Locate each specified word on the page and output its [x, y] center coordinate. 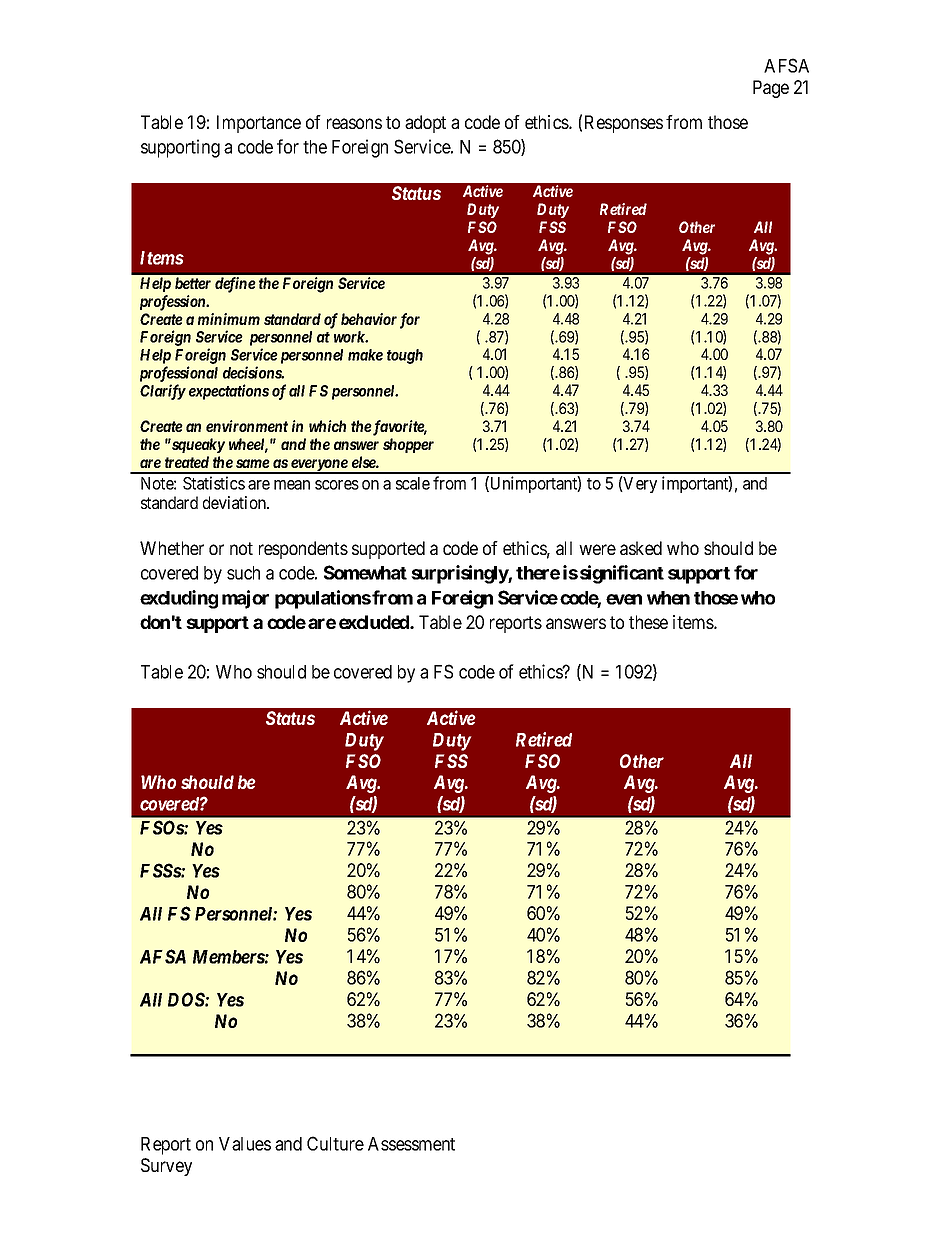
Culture [335, 1143]
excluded [375, 622]
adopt [425, 124]
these [648, 622]
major [245, 599]
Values [245, 1144]
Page [771, 89]
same [253, 463]
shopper [408, 445]
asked [641, 548]
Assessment [411, 1144]
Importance [259, 124]
